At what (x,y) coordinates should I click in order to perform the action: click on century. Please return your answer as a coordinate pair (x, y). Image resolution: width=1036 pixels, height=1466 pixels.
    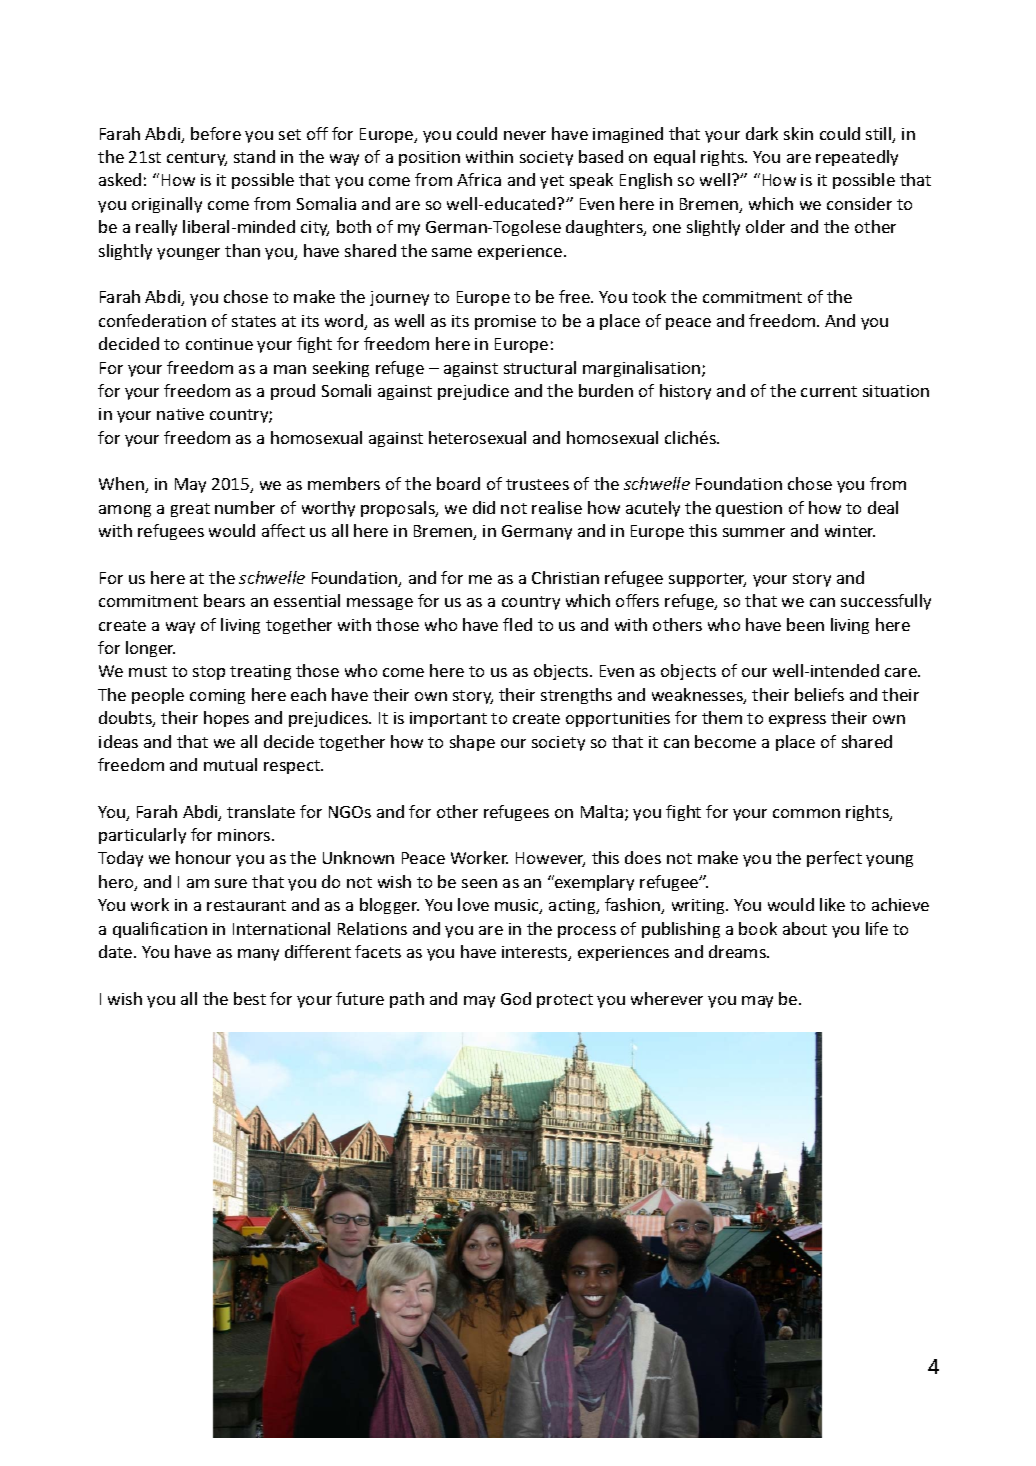
    Looking at the image, I should click on (197, 159).
